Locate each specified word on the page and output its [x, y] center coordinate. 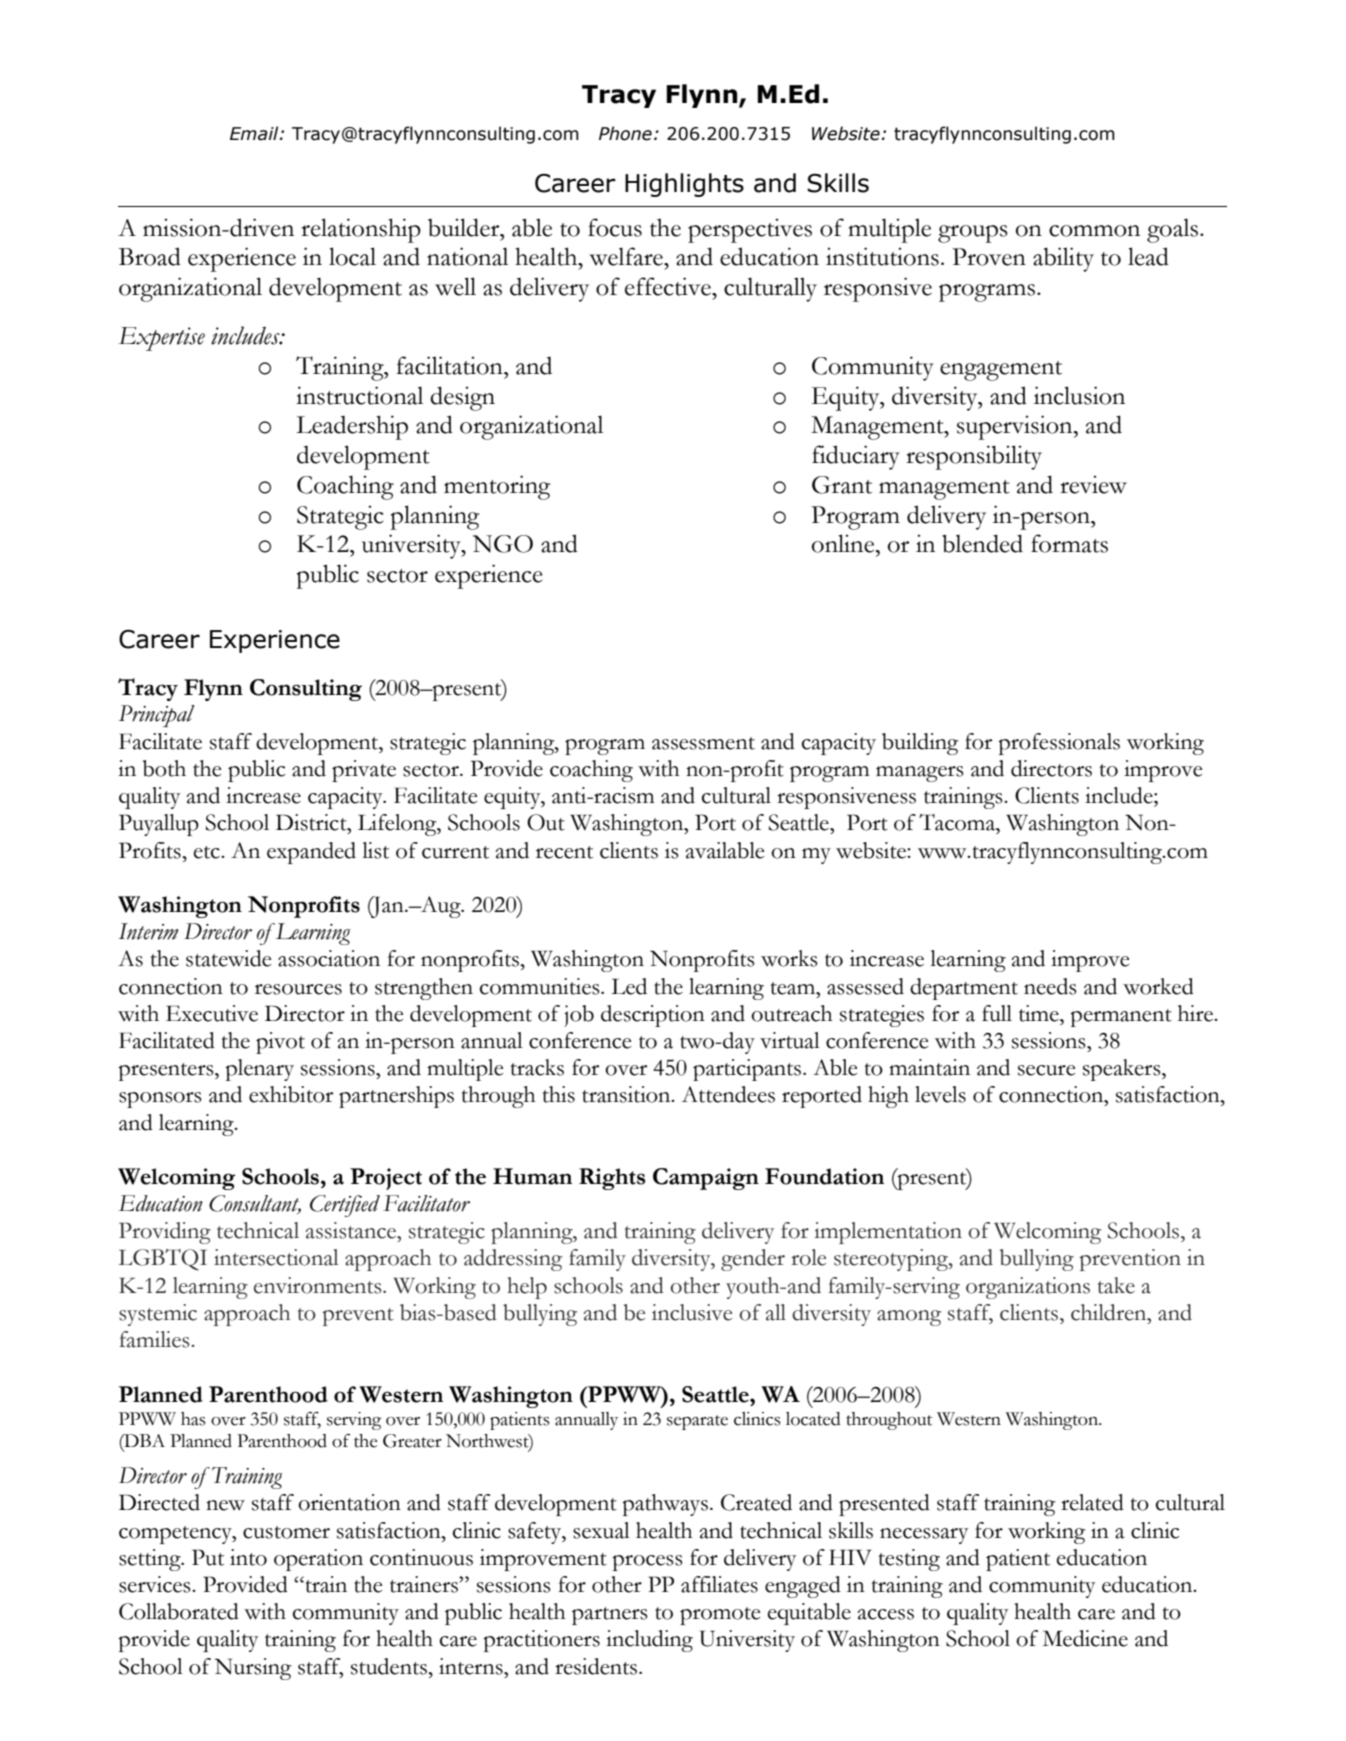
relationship [361, 230]
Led [629, 986]
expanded [311, 853]
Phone [625, 133]
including [649, 1641]
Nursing [253, 1669]
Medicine [1085, 1638]
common [1094, 231]
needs [1050, 986]
